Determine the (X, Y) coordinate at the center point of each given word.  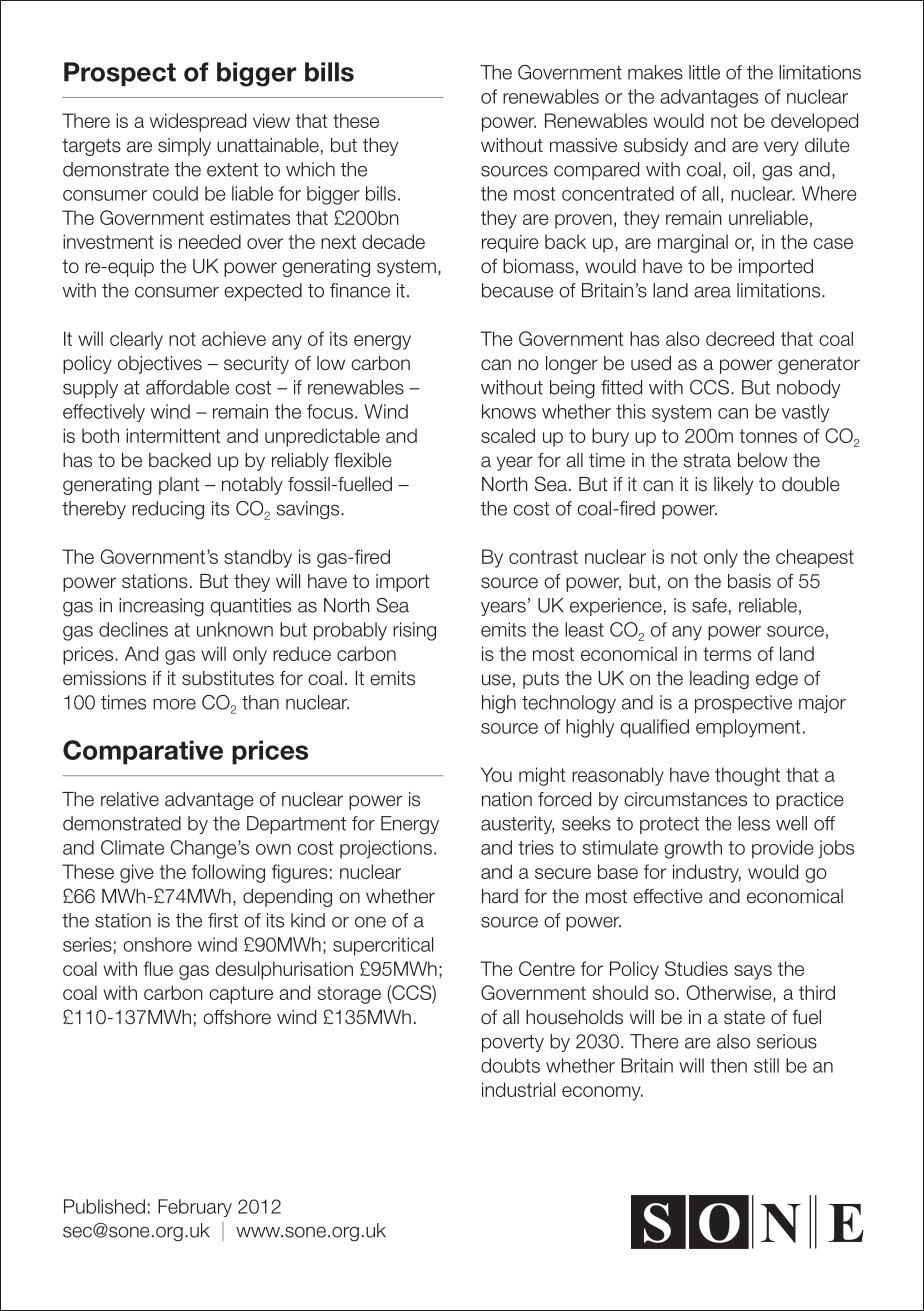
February (195, 1208)
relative (130, 799)
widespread (198, 122)
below (763, 460)
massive (583, 145)
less (754, 823)
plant (179, 486)
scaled (508, 435)
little (704, 72)
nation (507, 799)
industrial (518, 1089)
